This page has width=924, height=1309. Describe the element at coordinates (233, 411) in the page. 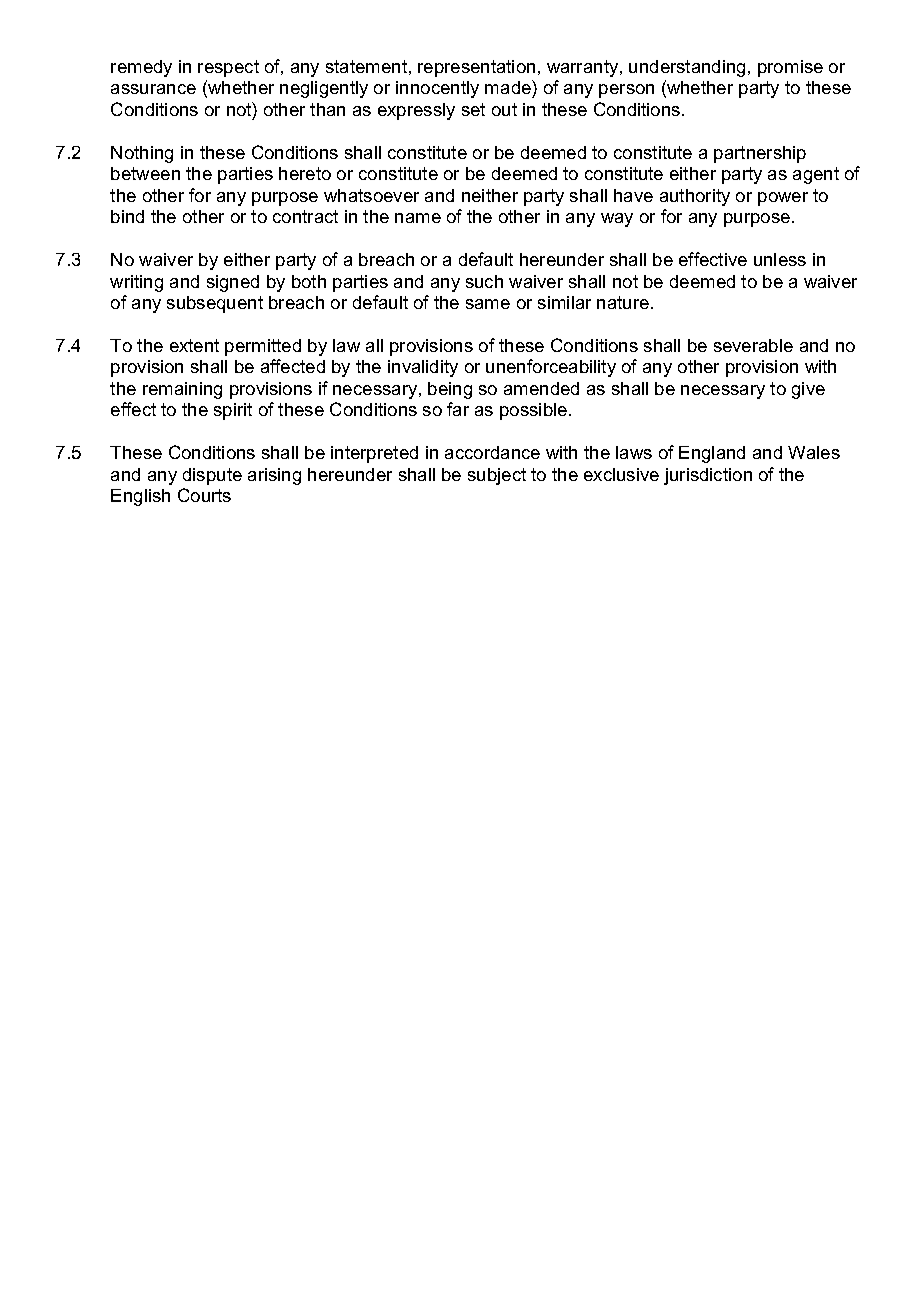

I see `spirit` at that location.
